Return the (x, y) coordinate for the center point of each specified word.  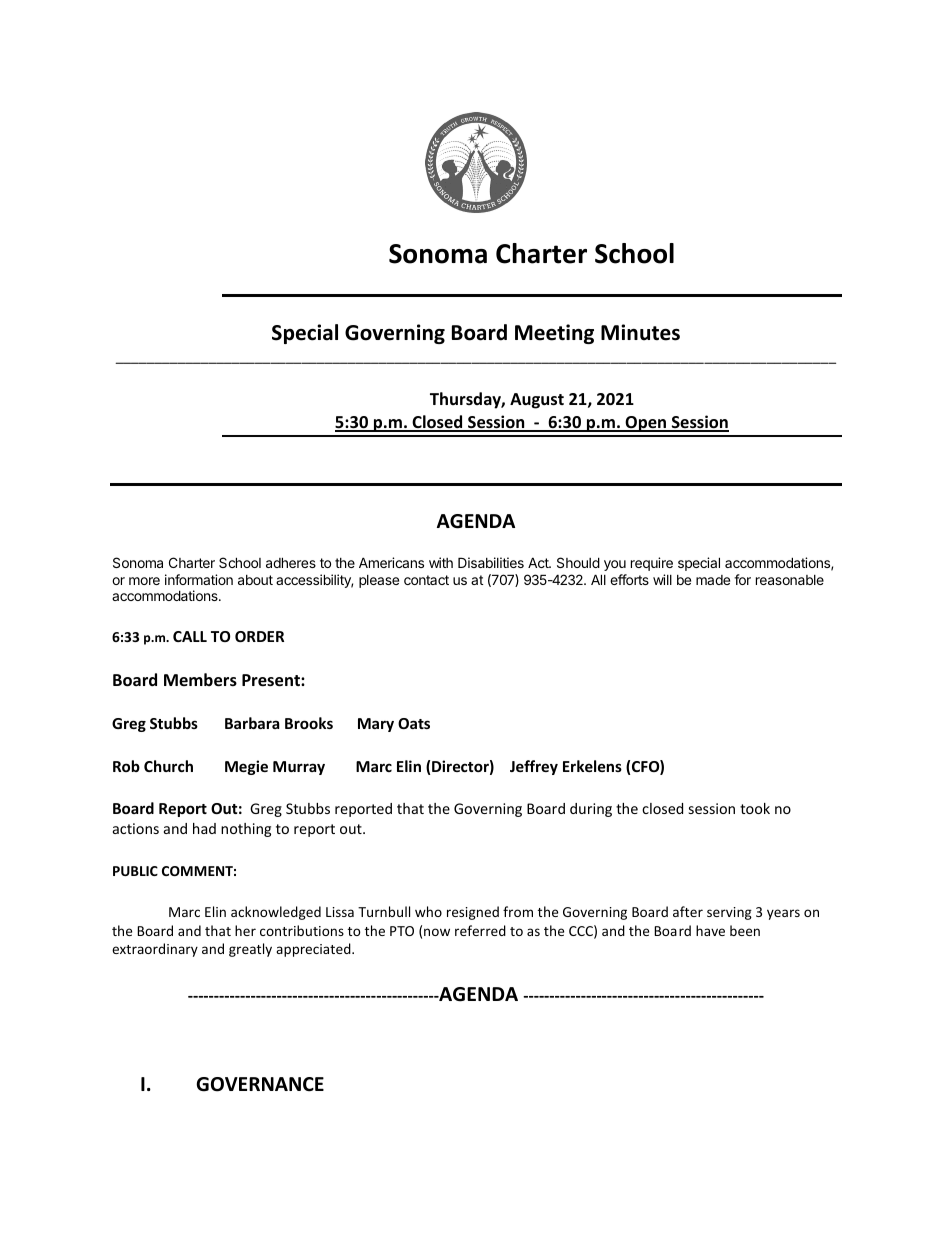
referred (480, 930)
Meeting (554, 334)
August (537, 401)
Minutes (640, 332)
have (710, 930)
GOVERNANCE (260, 1084)
